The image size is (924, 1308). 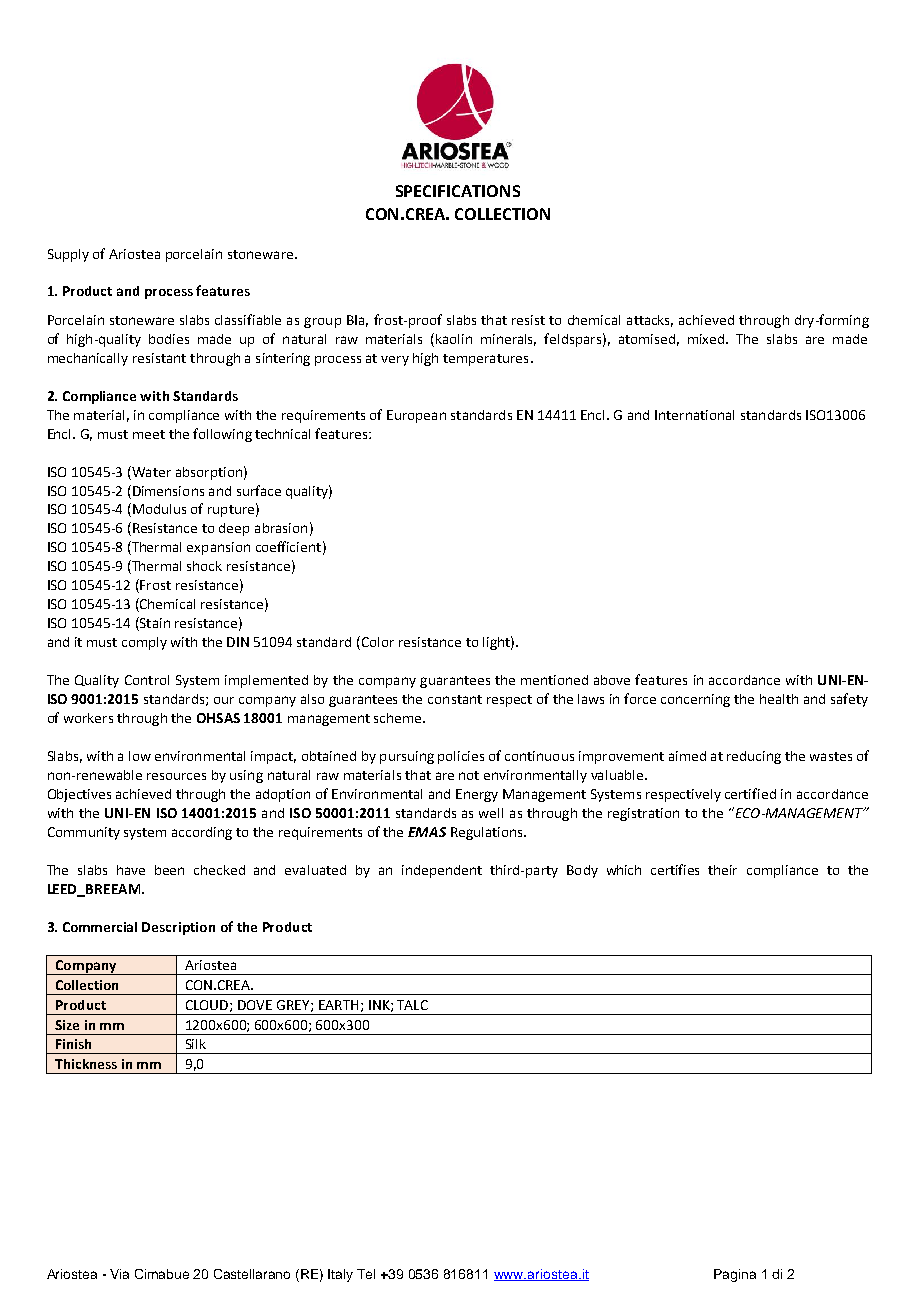 What do you see at coordinates (458, 191) in the screenshot?
I see `SPECIFICATIONS` at bounding box center [458, 191].
